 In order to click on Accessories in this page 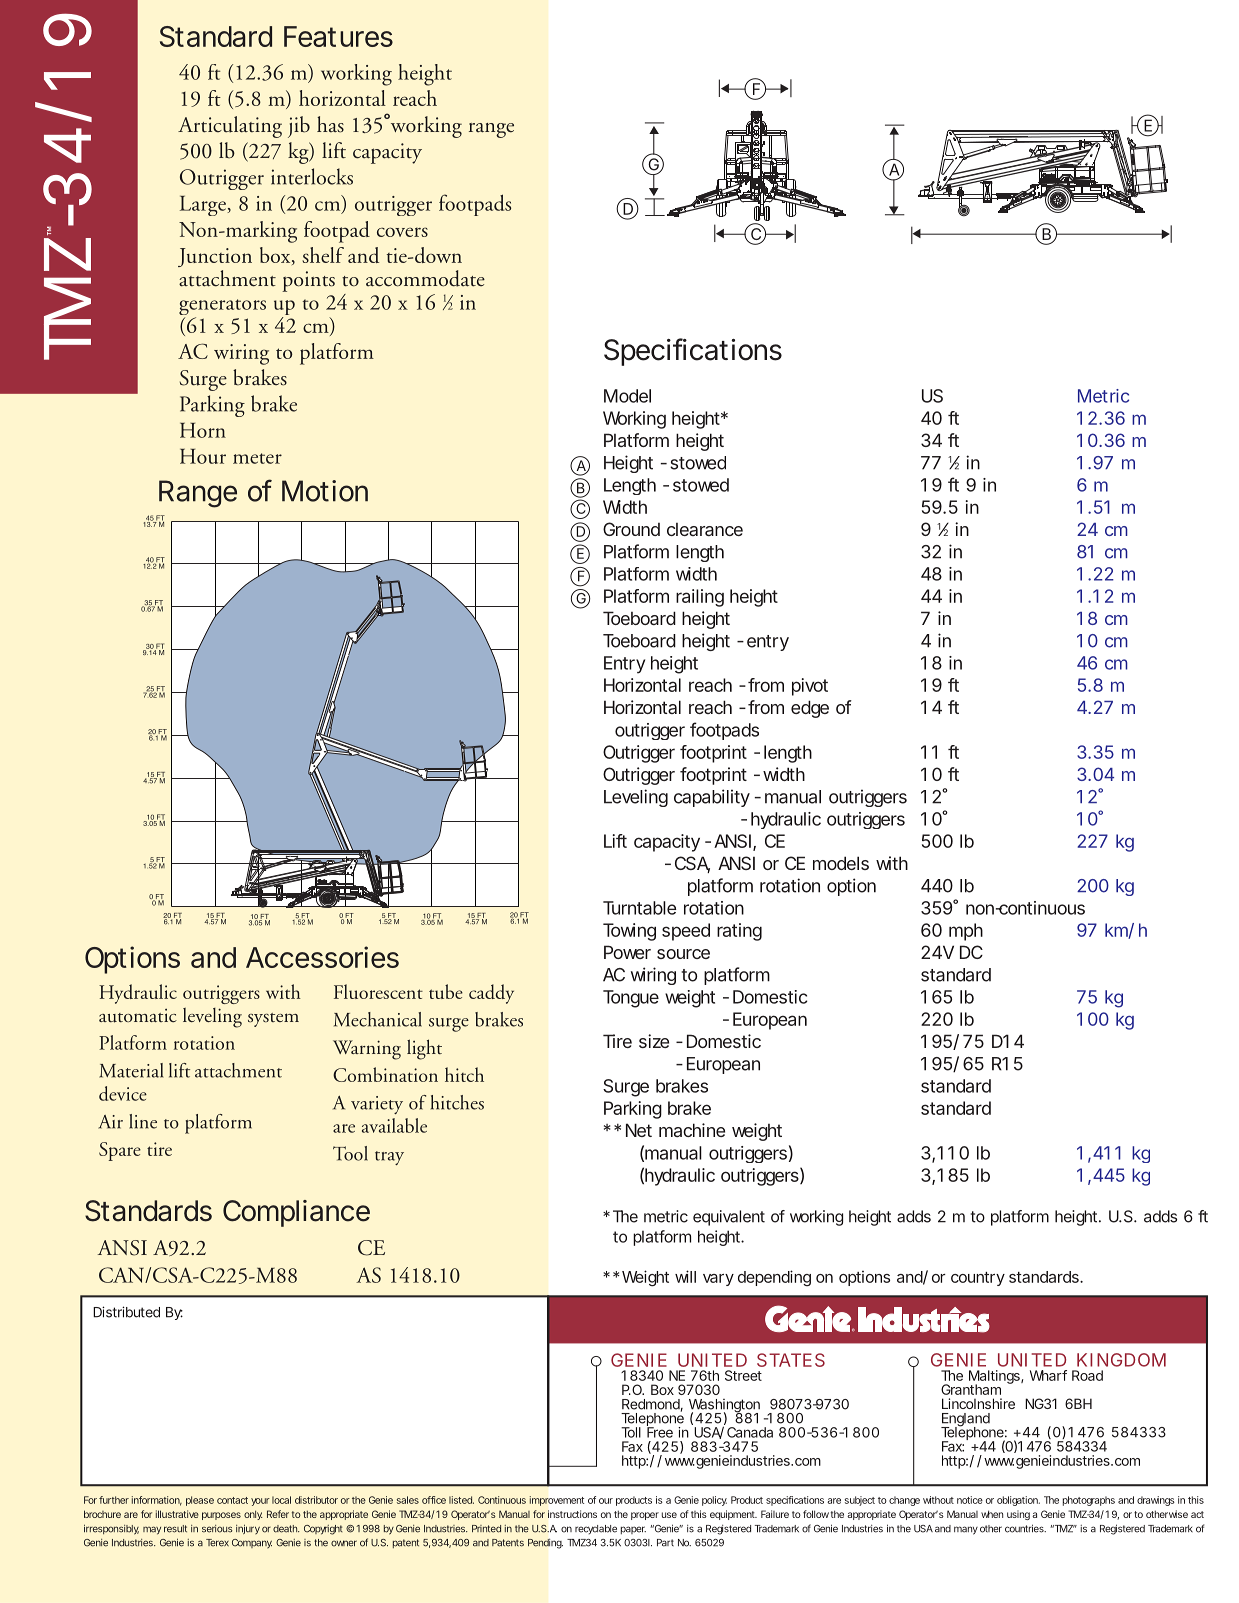, I will do `click(322, 957)`.
